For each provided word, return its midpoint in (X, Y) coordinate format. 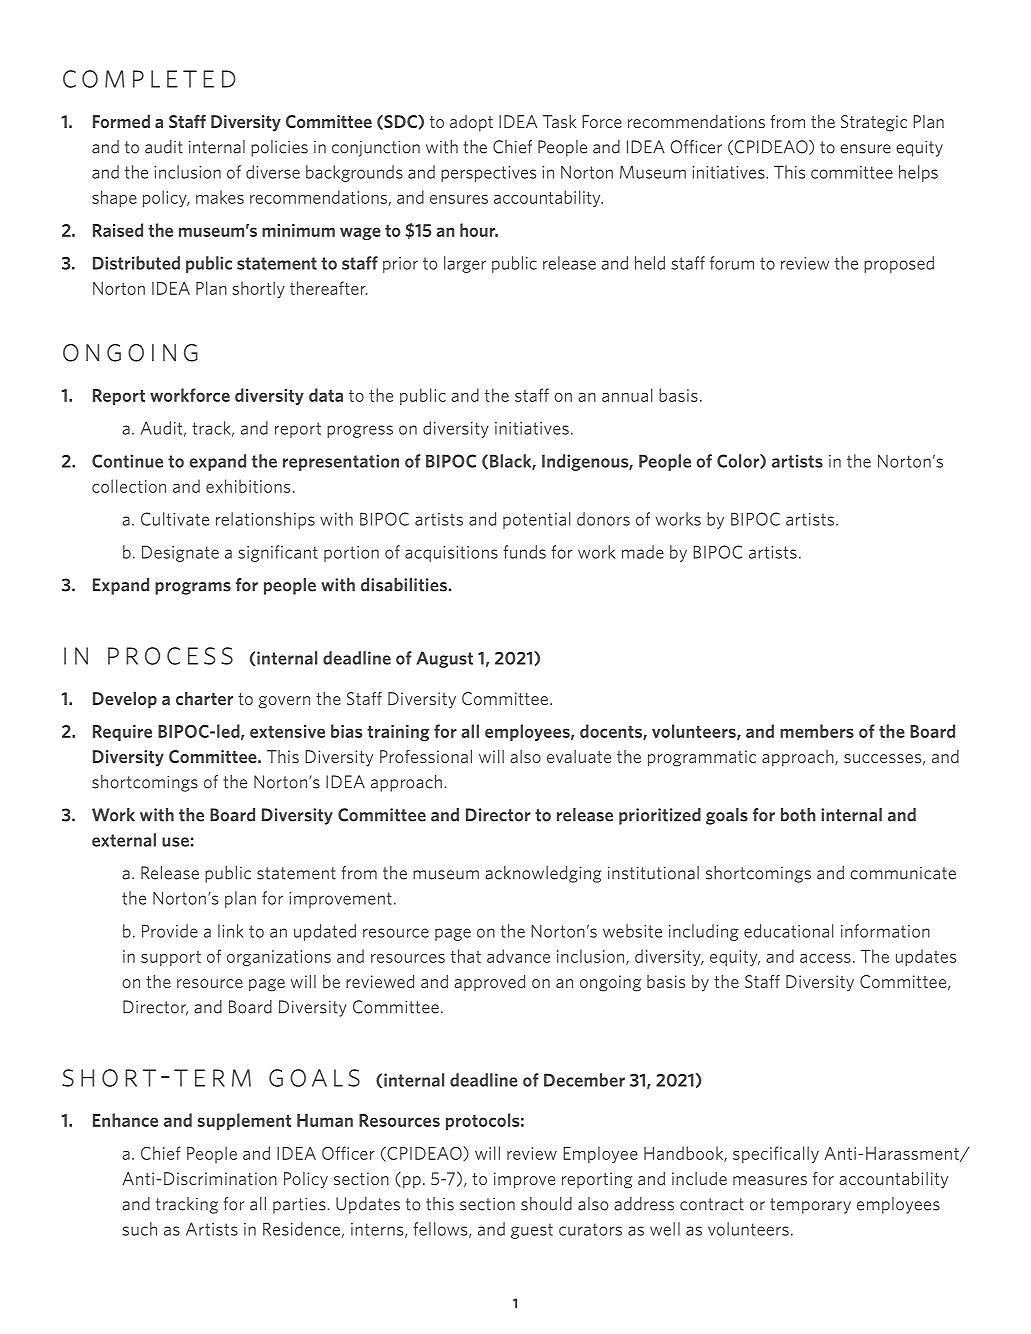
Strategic (874, 123)
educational (789, 931)
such (139, 1229)
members (817, 731)
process (170, 656)
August (444, 659)
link (231, 931)
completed (149, 79)
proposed (899, 264)
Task (559, 121)
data (326, 395)
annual (627, 395)
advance (518, 956)
